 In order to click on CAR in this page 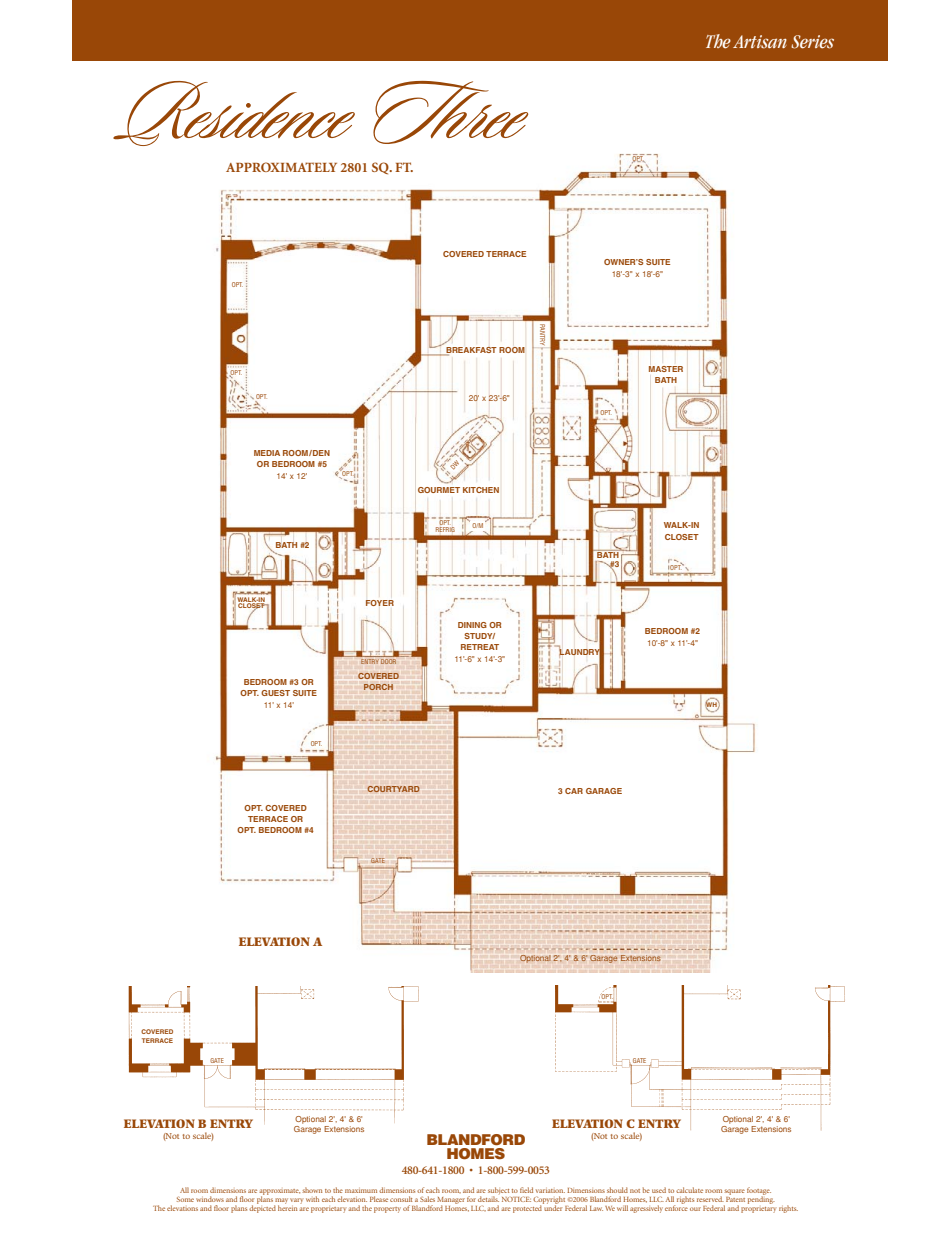, I will do `click(574, 791)`.
